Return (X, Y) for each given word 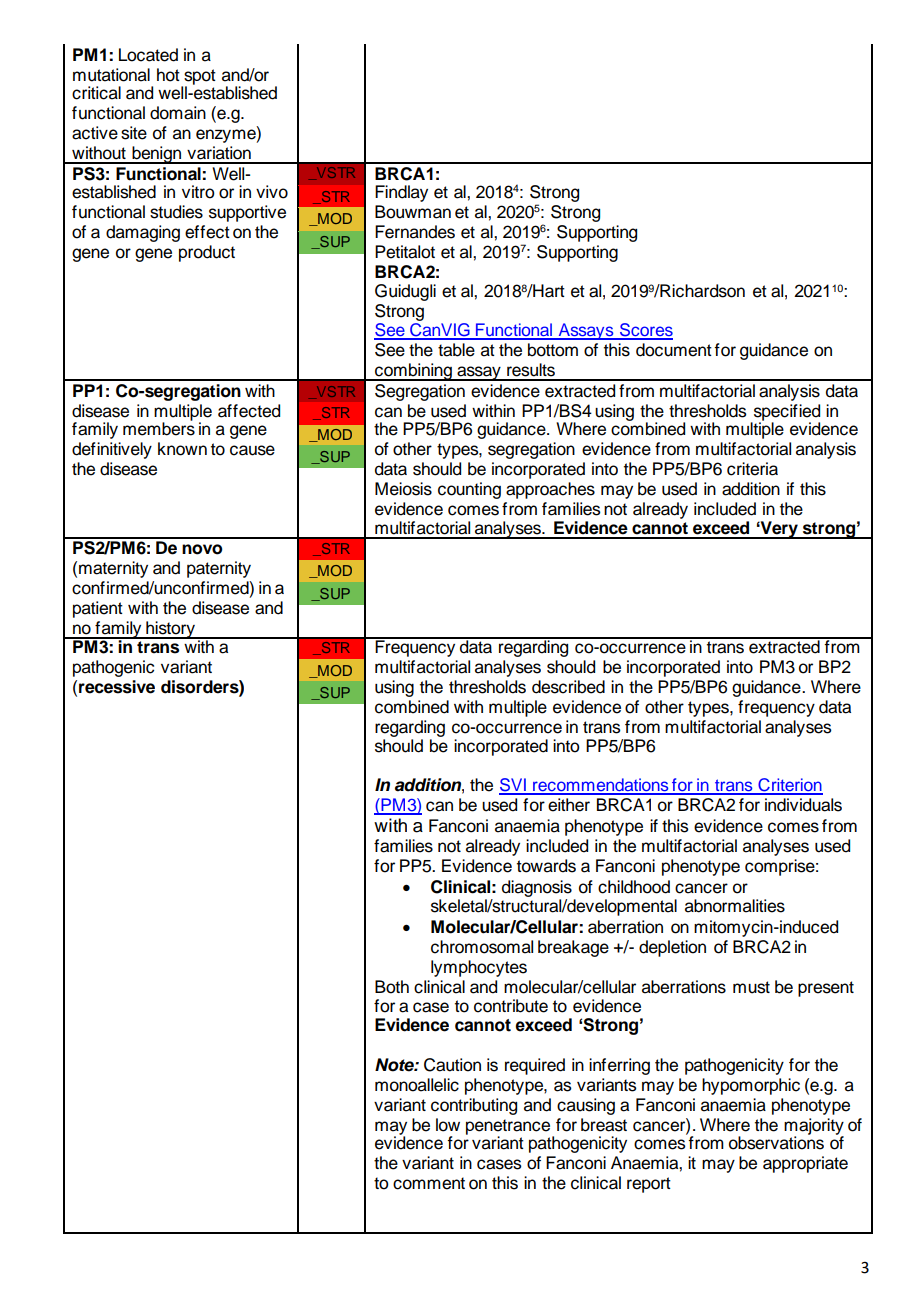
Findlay (401, 193)
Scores (645, 331)
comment (429, 1183)
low (448, 1125)
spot (199, 78)
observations (776, 1142)
